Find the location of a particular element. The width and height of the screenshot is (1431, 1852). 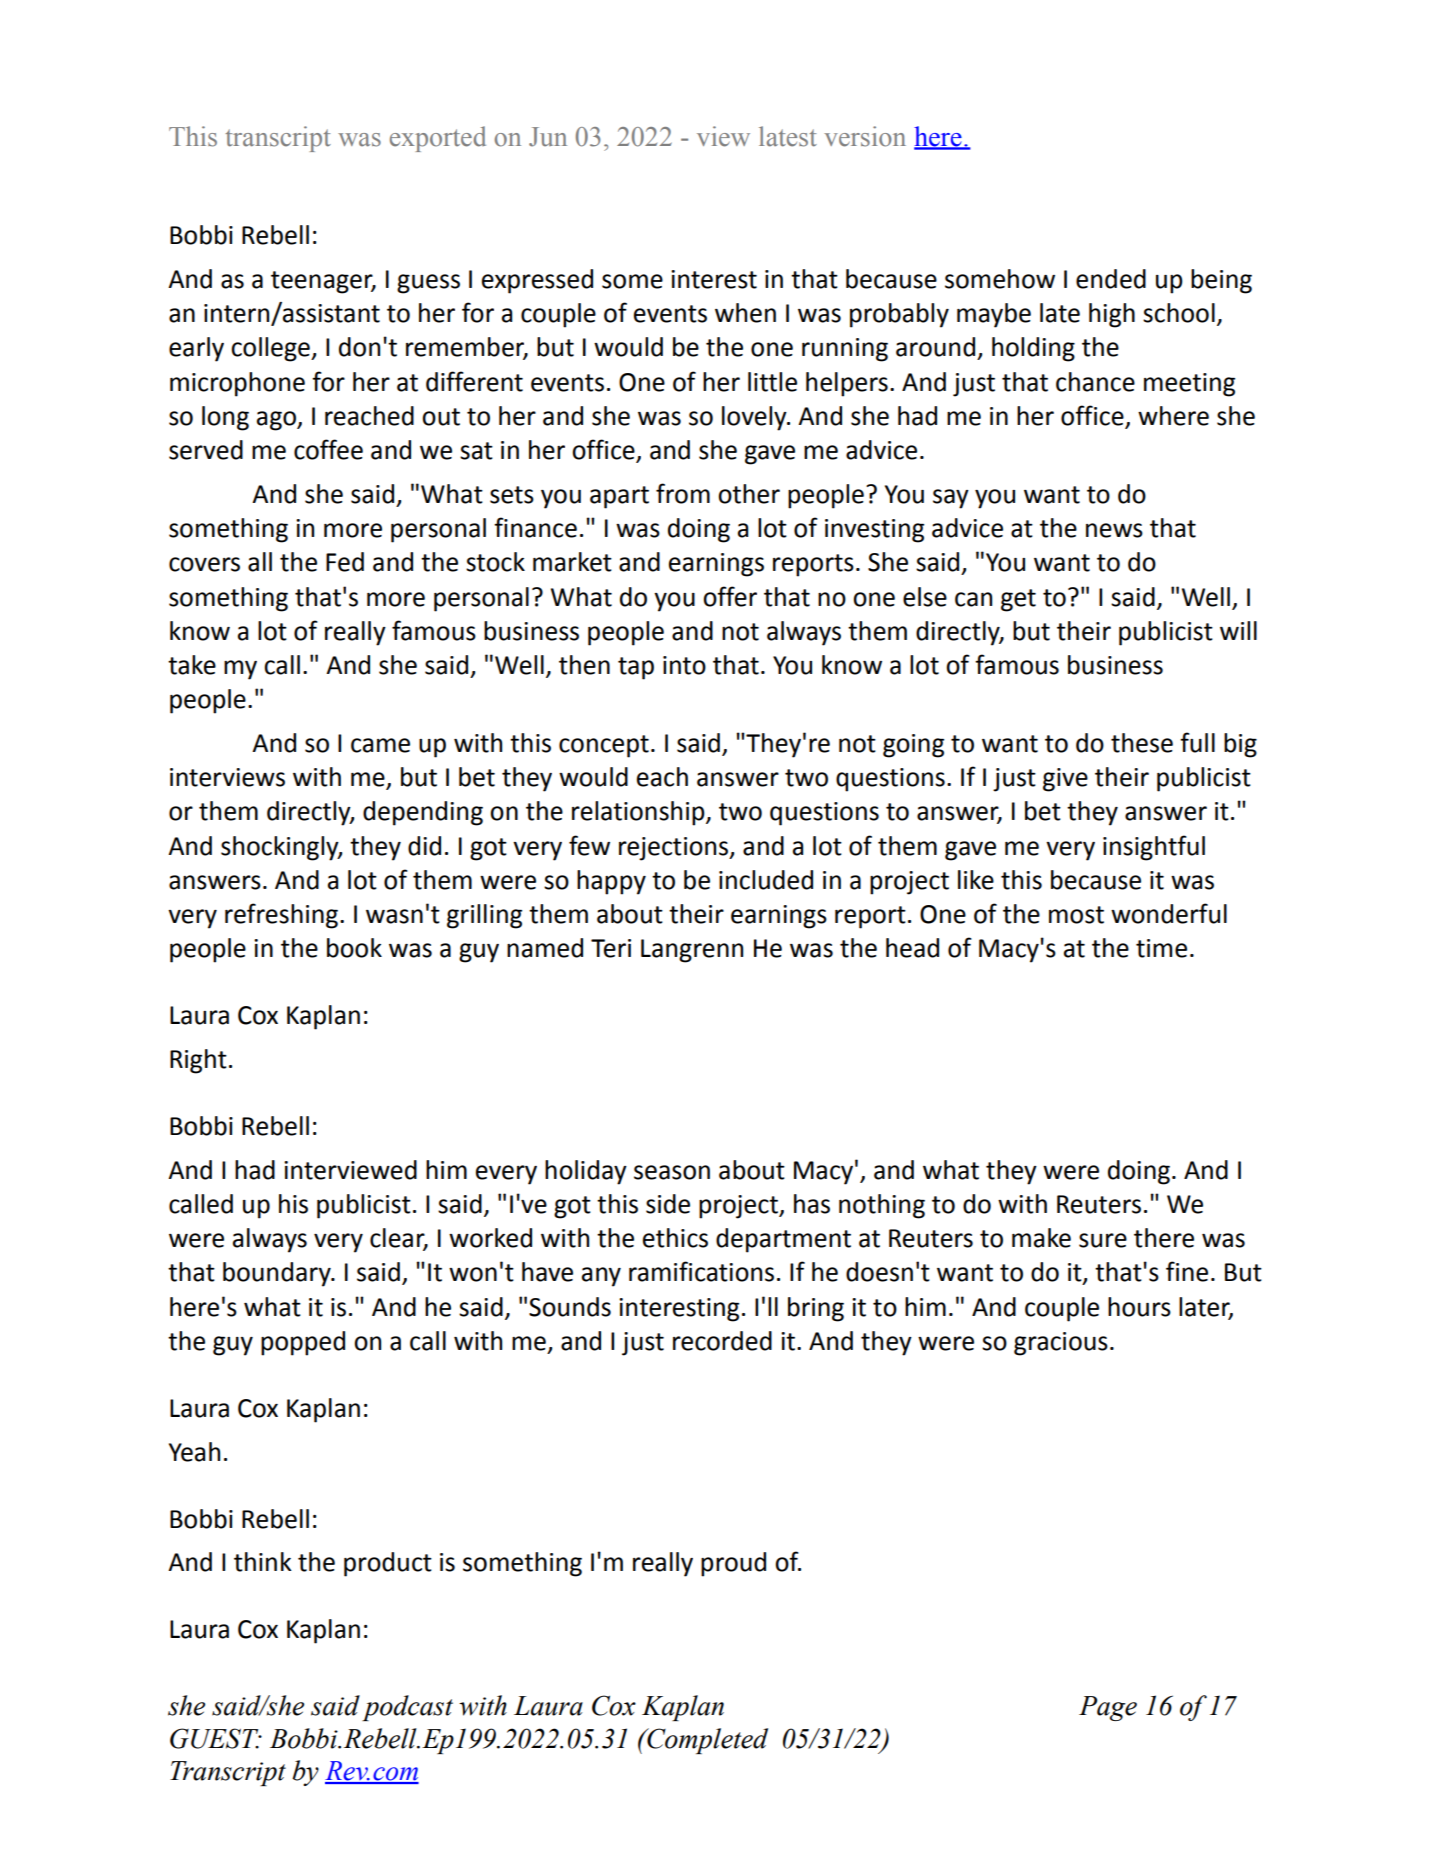

podcast is located at coordinates (407, 1708).
